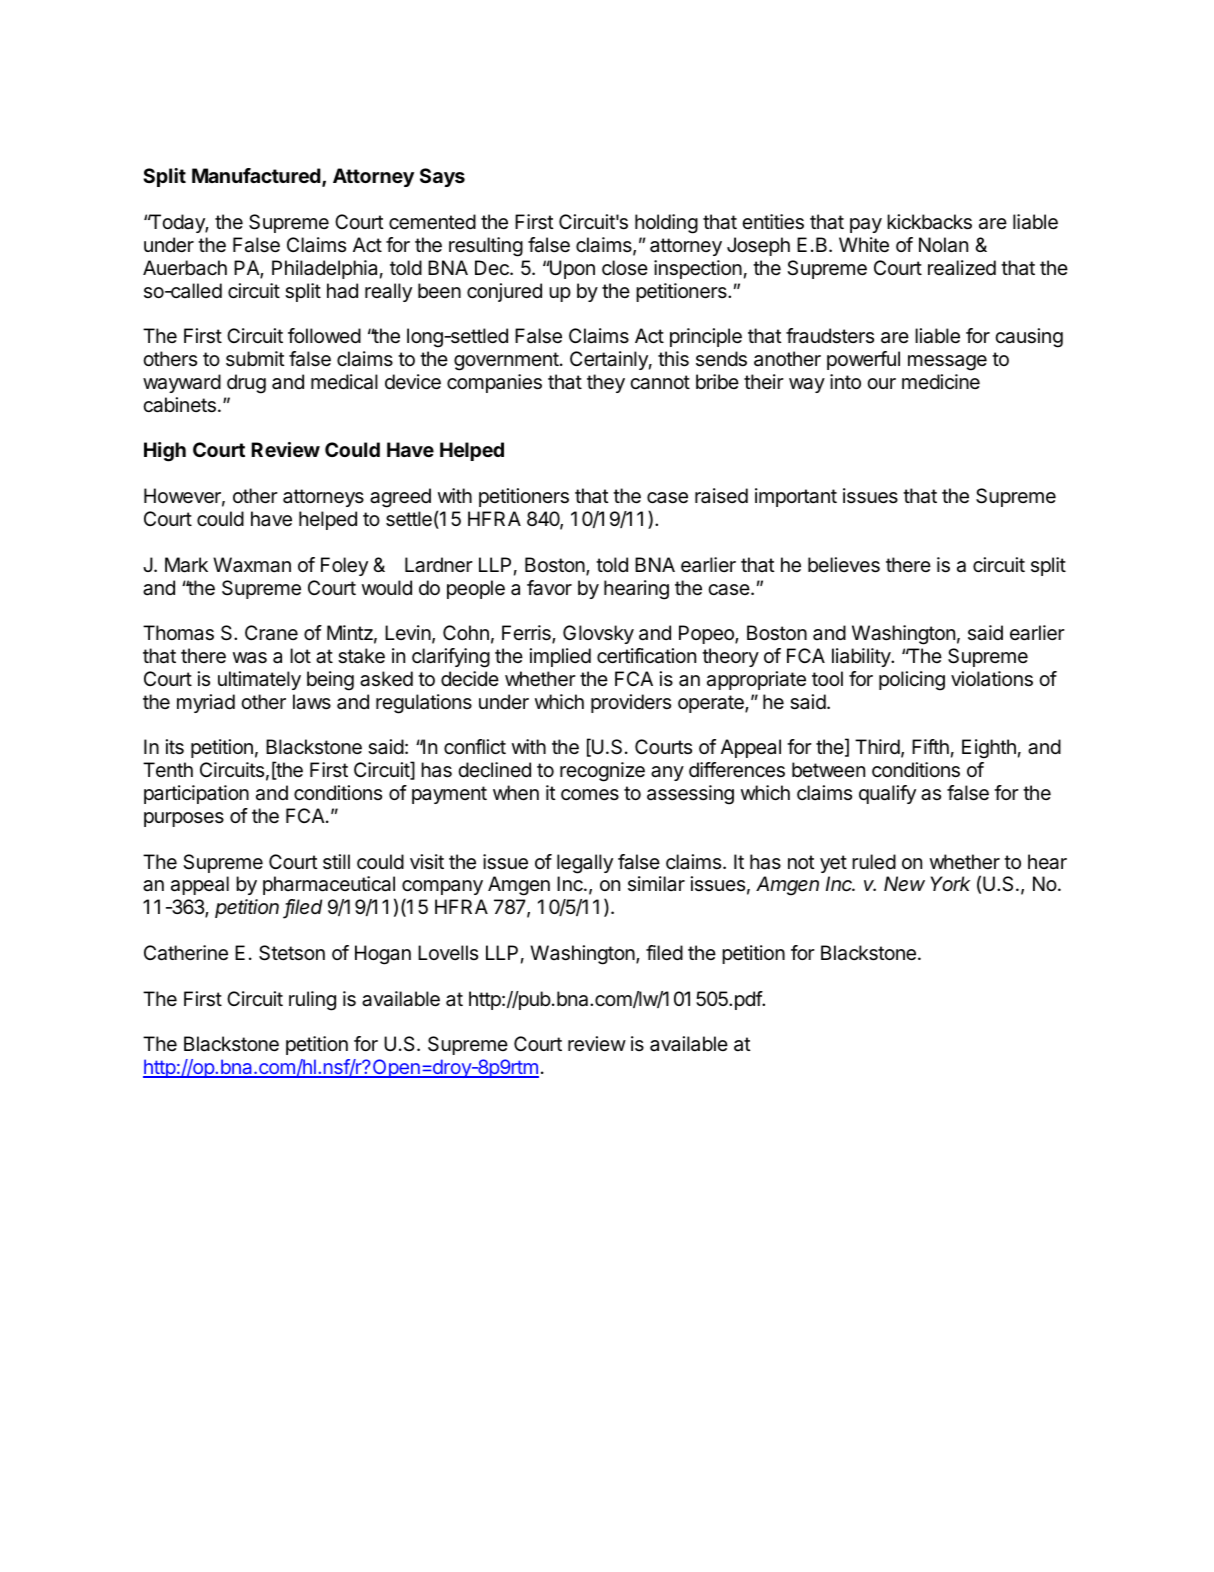  I want to click on Stetson, so click(292, 953).
